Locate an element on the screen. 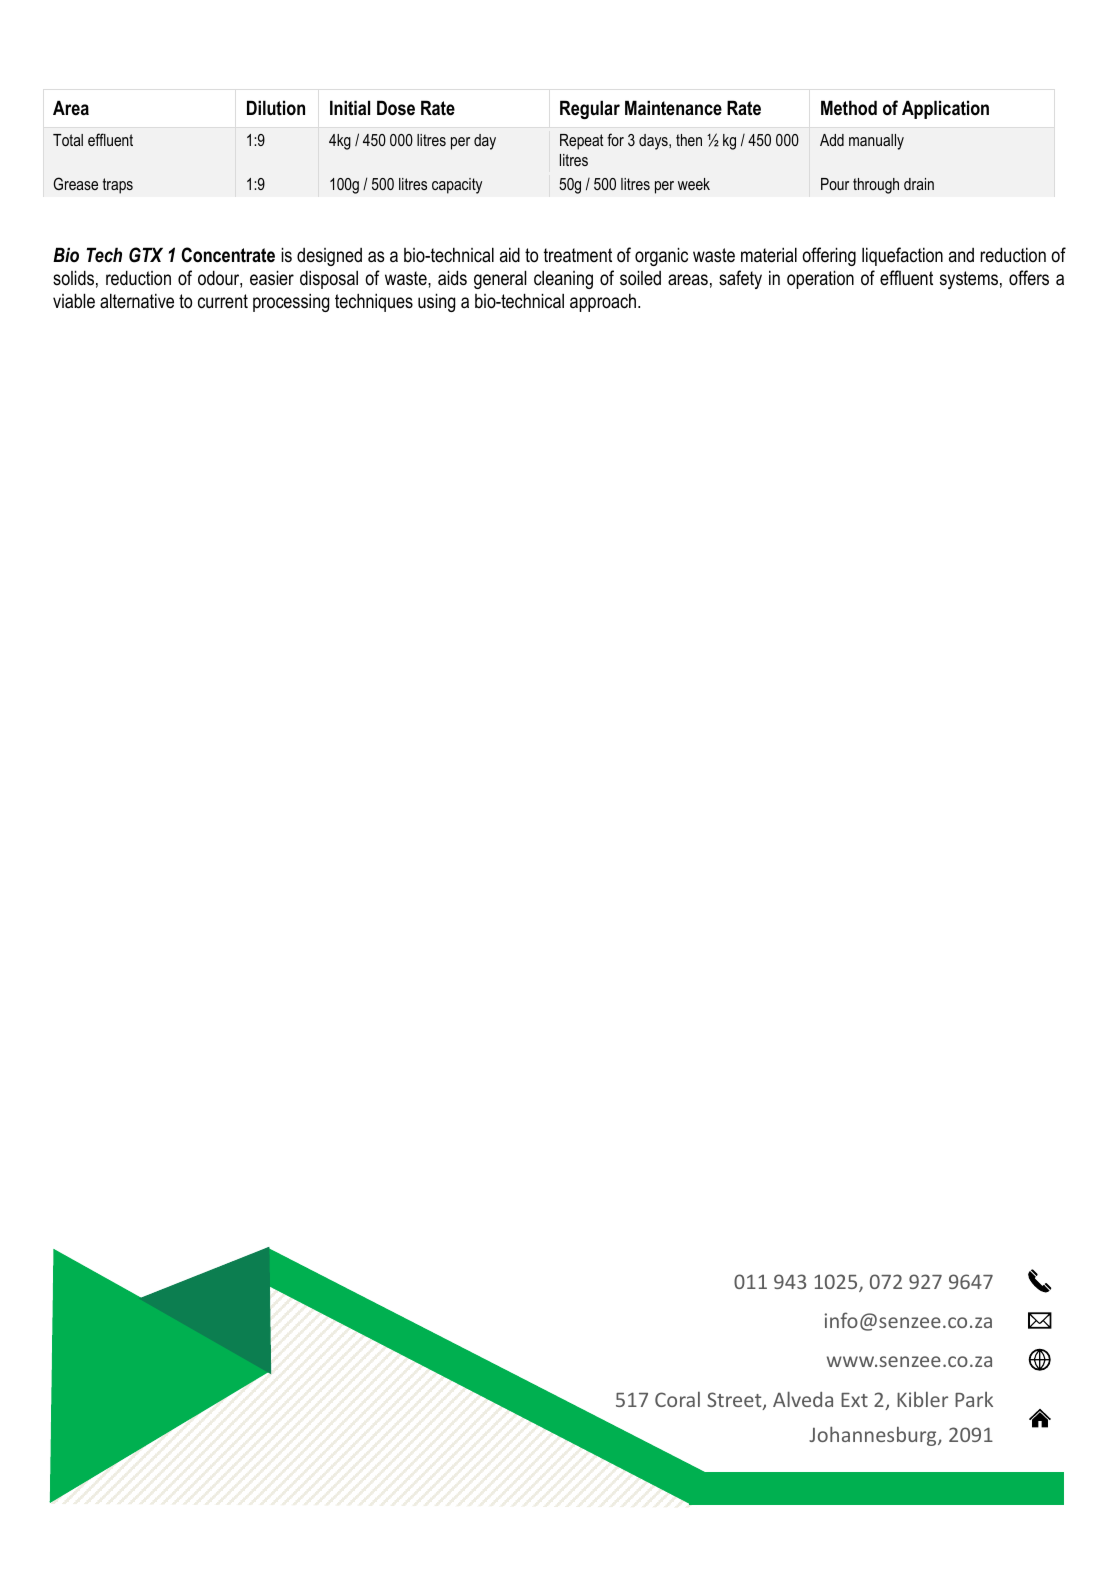 The width and height of the screenshot is (1118, 1582). Ext is located at coordinates (854, 1400).
